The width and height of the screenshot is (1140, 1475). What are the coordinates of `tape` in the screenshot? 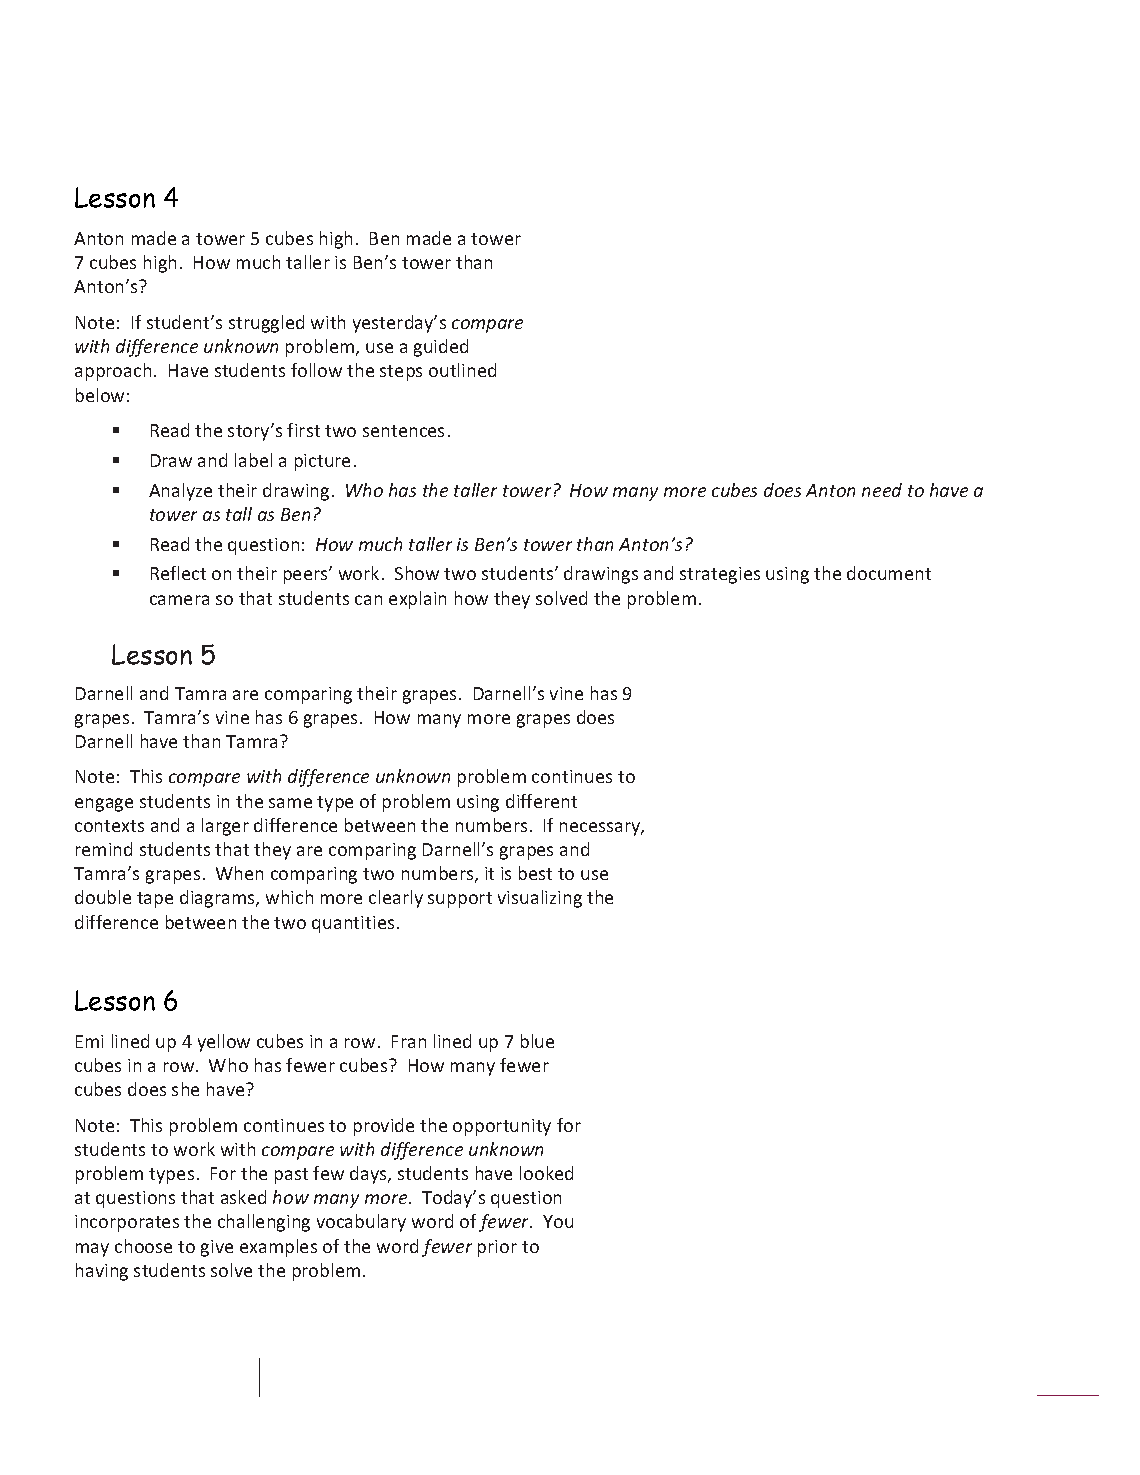 It's located at (155, 900).
